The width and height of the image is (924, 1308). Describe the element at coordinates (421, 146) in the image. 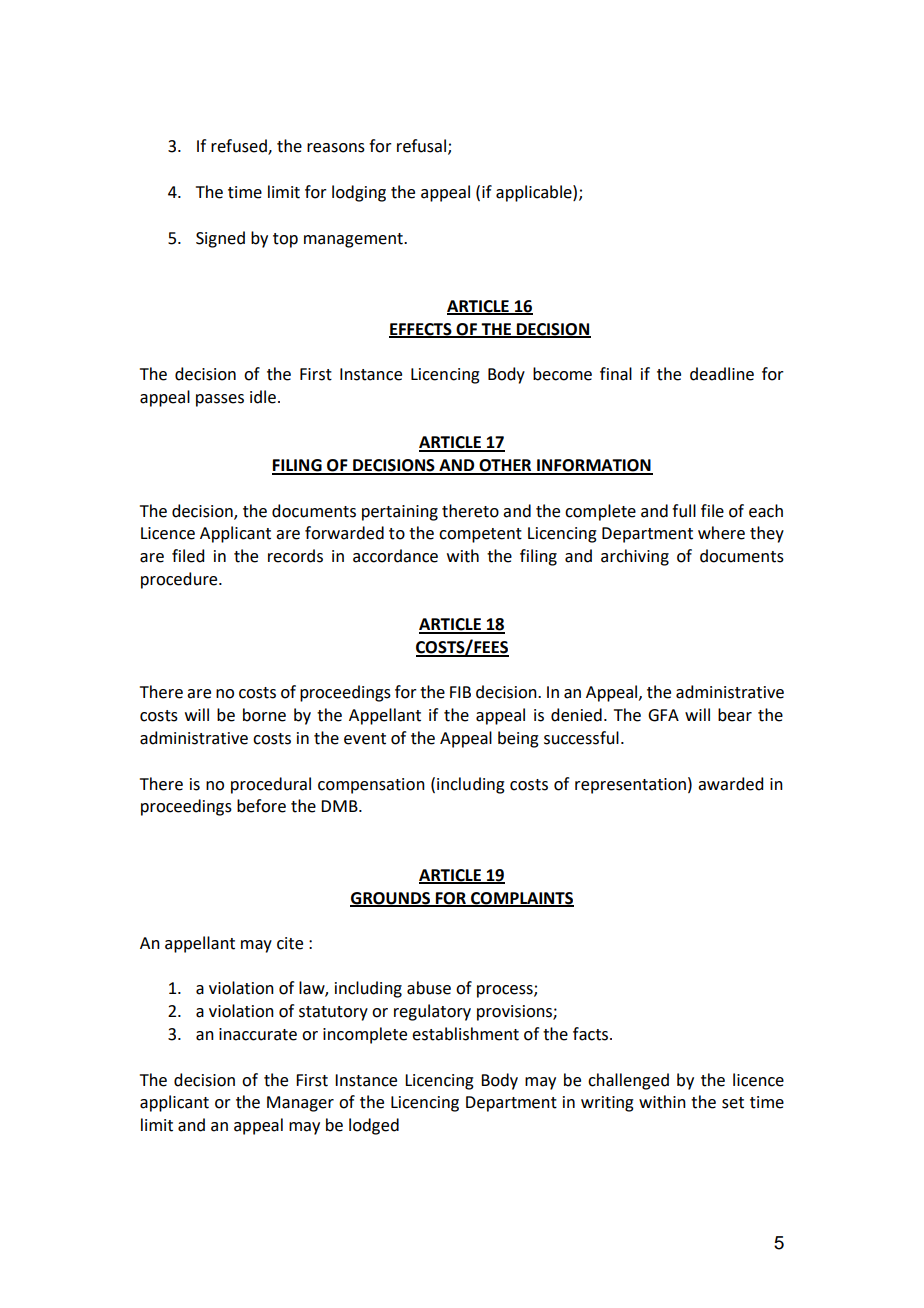

I see `refusal` at that location.
